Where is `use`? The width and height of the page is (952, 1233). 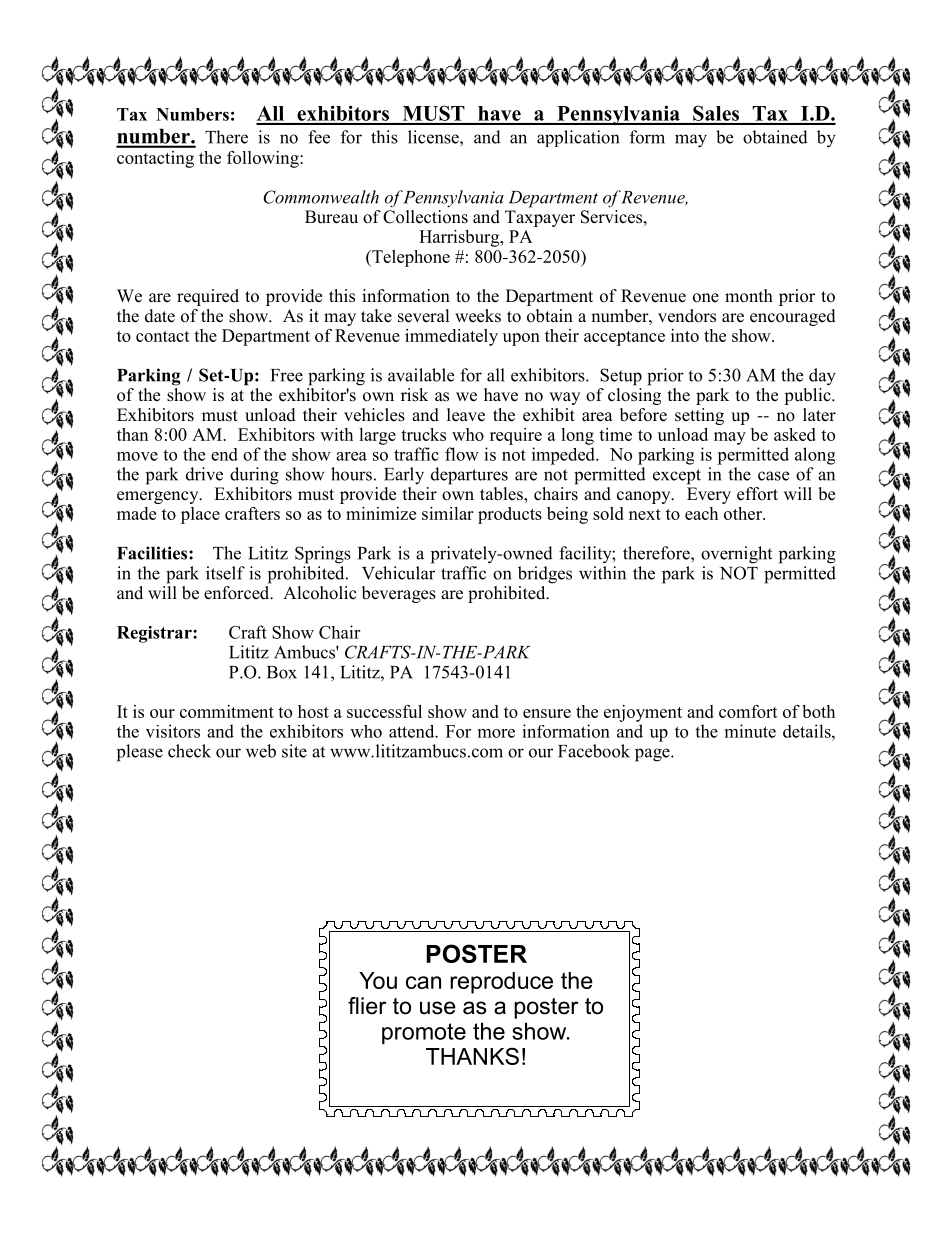
use is located at coordinates (438, 1008).
